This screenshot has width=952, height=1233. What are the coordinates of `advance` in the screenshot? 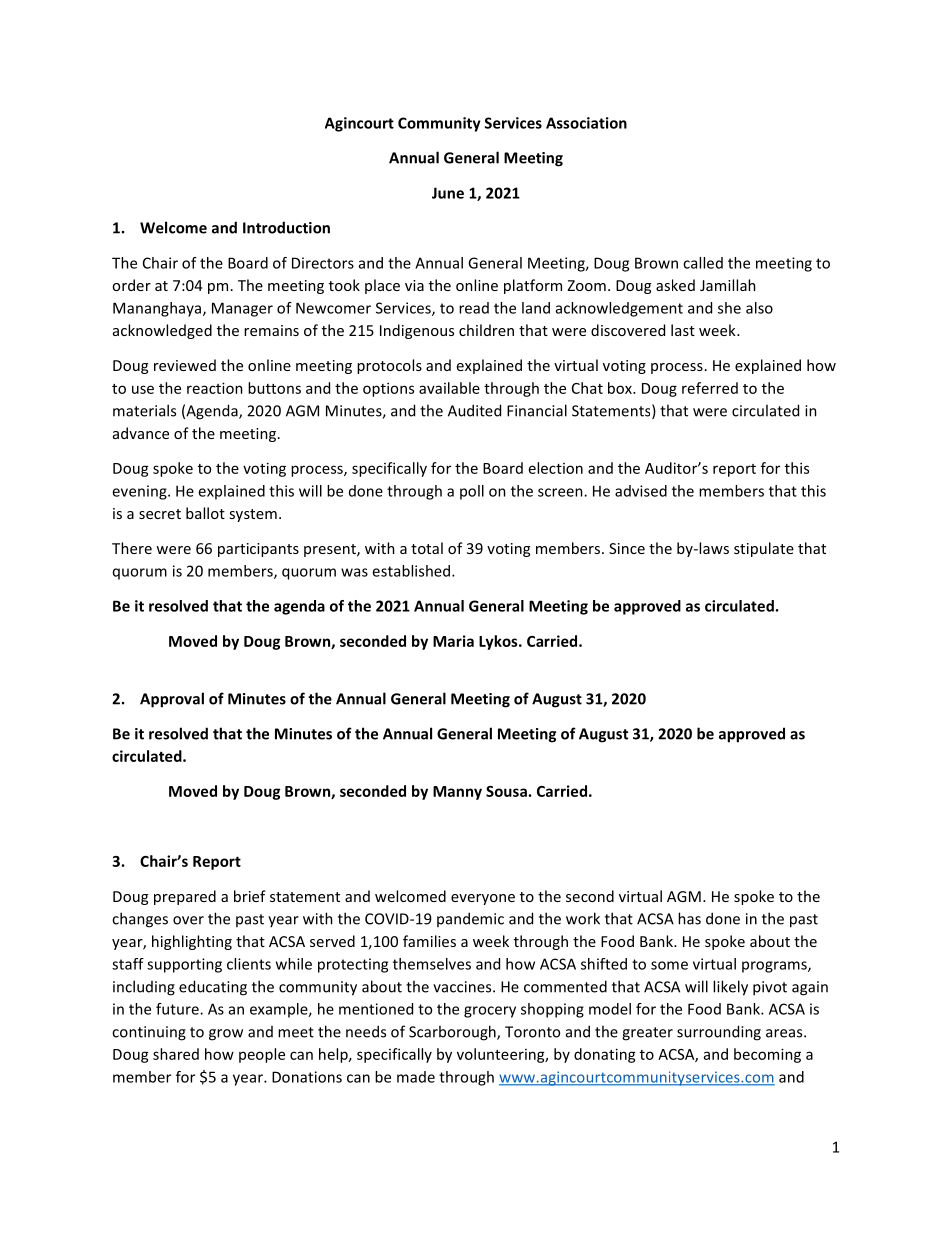 It's located at (141, 433).
